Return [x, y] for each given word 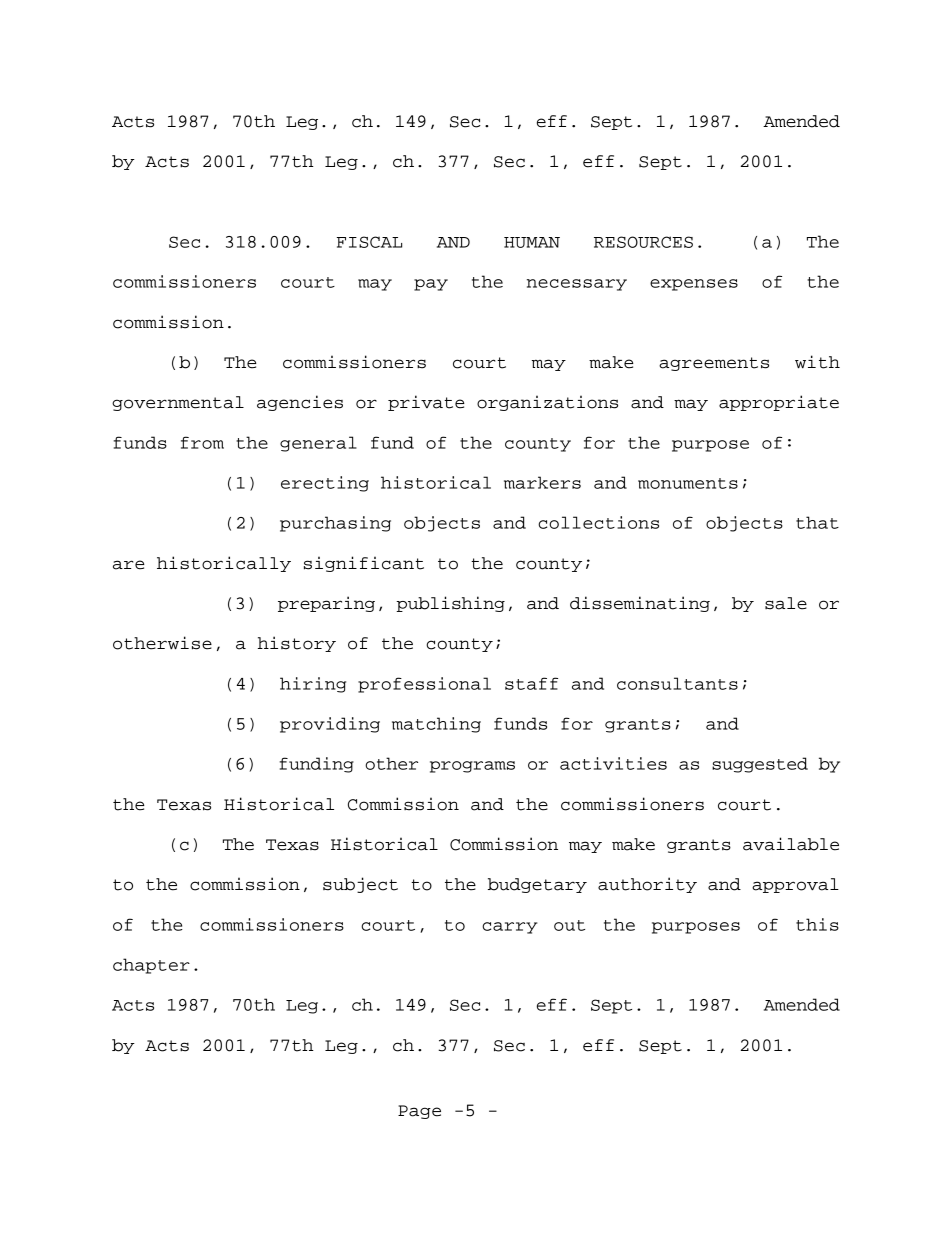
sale [786, 603]
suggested [760, 765]
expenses [694, 285]
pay [431, 285]
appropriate [779, 403]
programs [472, 767]
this [817, 924]
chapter [151, 966]
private [426, 403]
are [129, 565]
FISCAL [369, 242]
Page [419, 1112]
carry [509, 928]
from [202, 442]
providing [330, 725]
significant [364, 564]
